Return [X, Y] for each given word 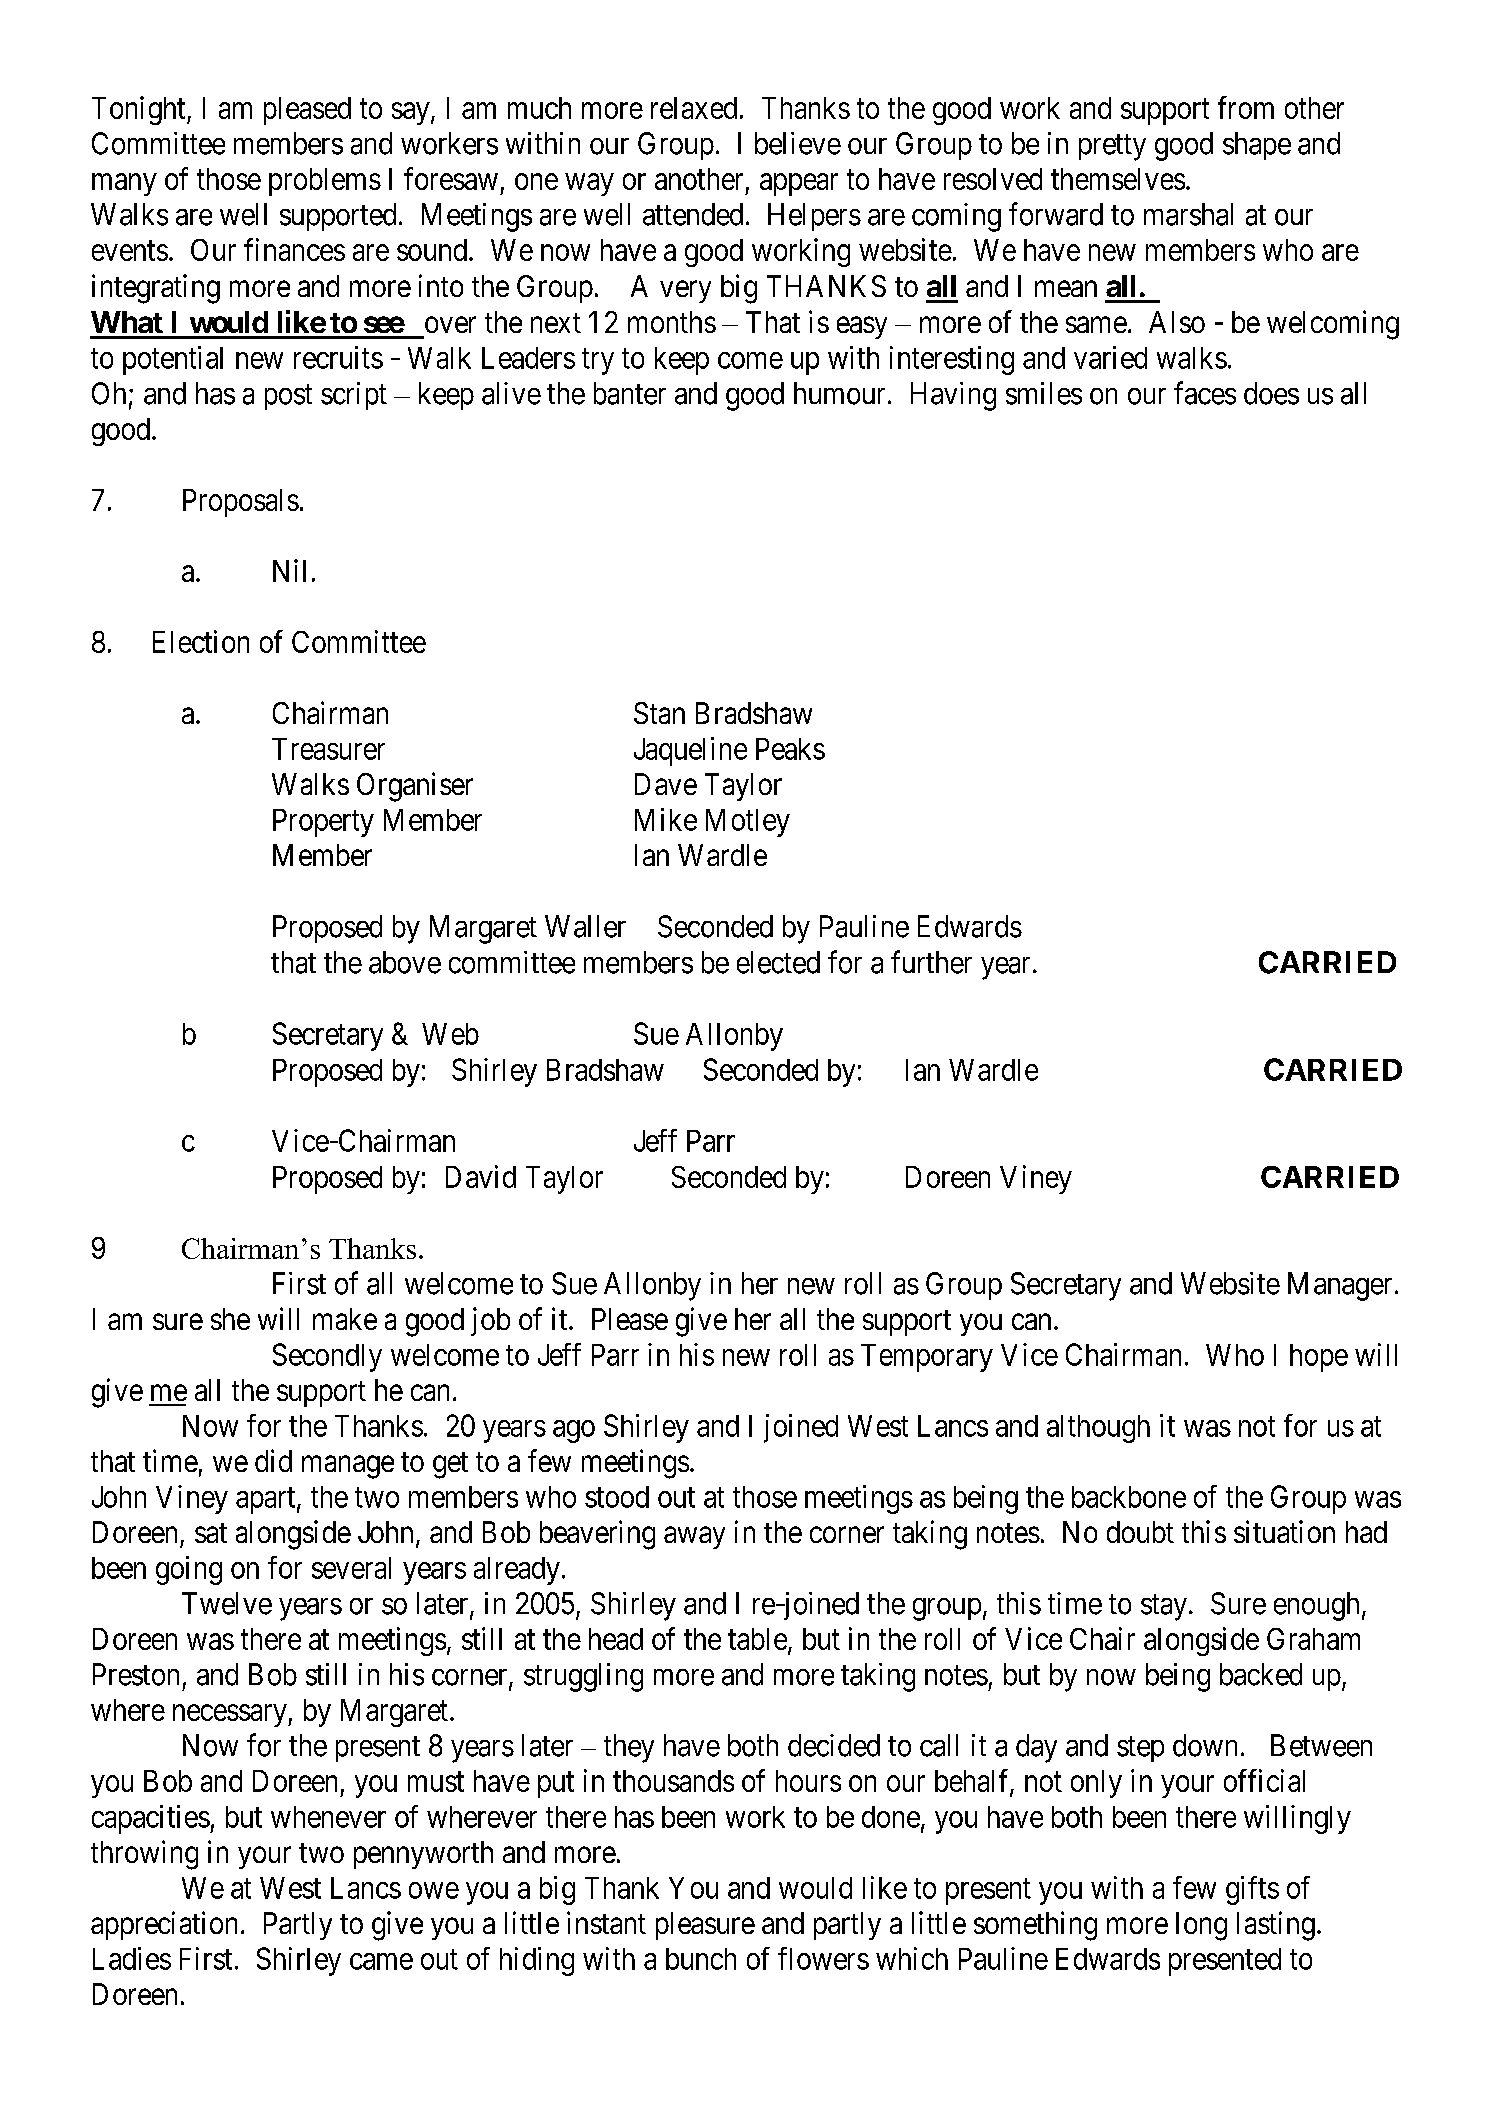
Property [323, 823]
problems [325, 182]
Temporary [927, 1358]
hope [1319, 1358]
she [230, 1319]
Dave [666, 784]
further [931, 962]
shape [1257, 146]
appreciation [164, 1925]
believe [798, 143]
